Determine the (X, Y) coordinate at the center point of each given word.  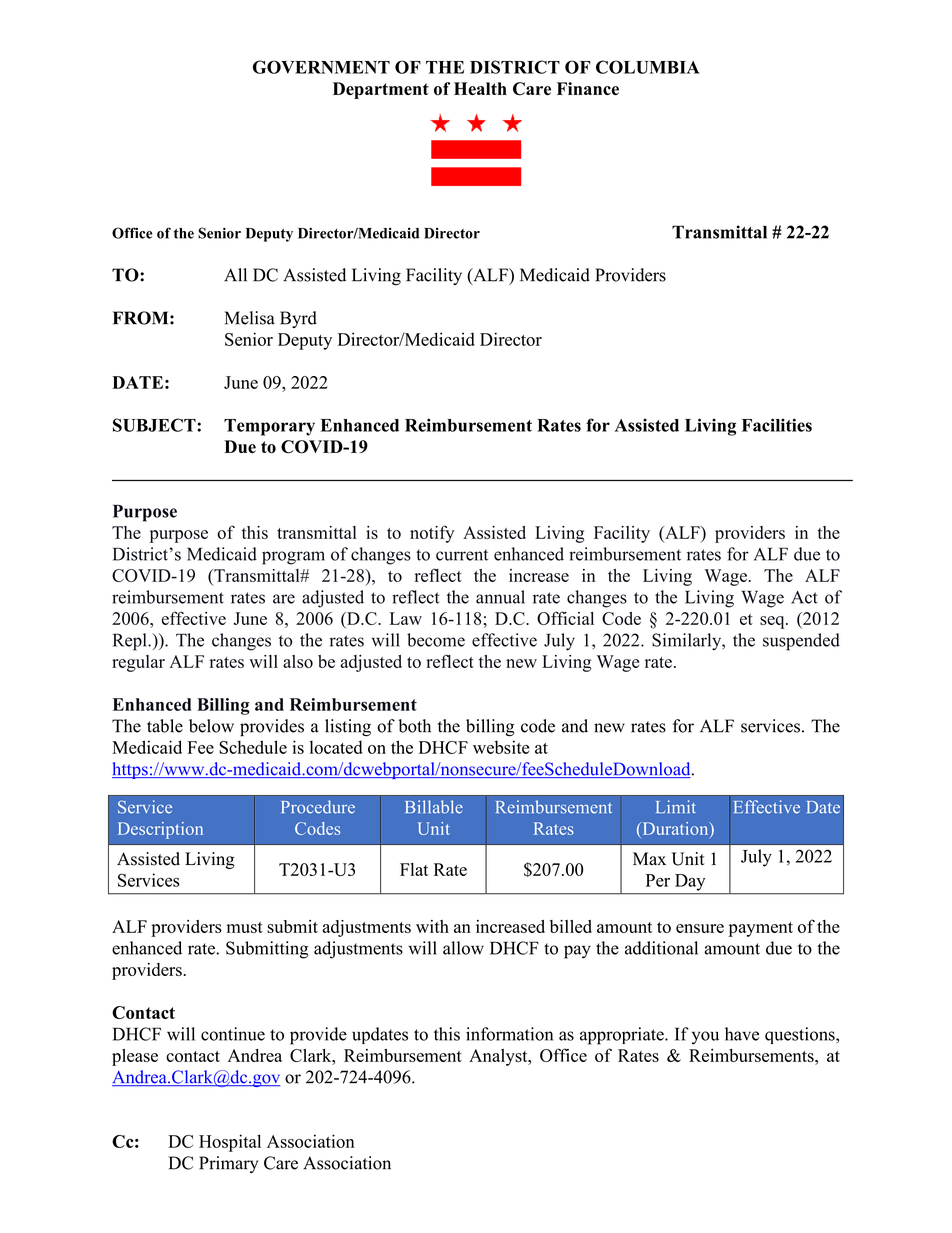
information (509, 1034)
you (705, 1038)
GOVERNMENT (321, 67)
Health (480, 88)
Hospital (230, 1143)
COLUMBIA (648, 67)
